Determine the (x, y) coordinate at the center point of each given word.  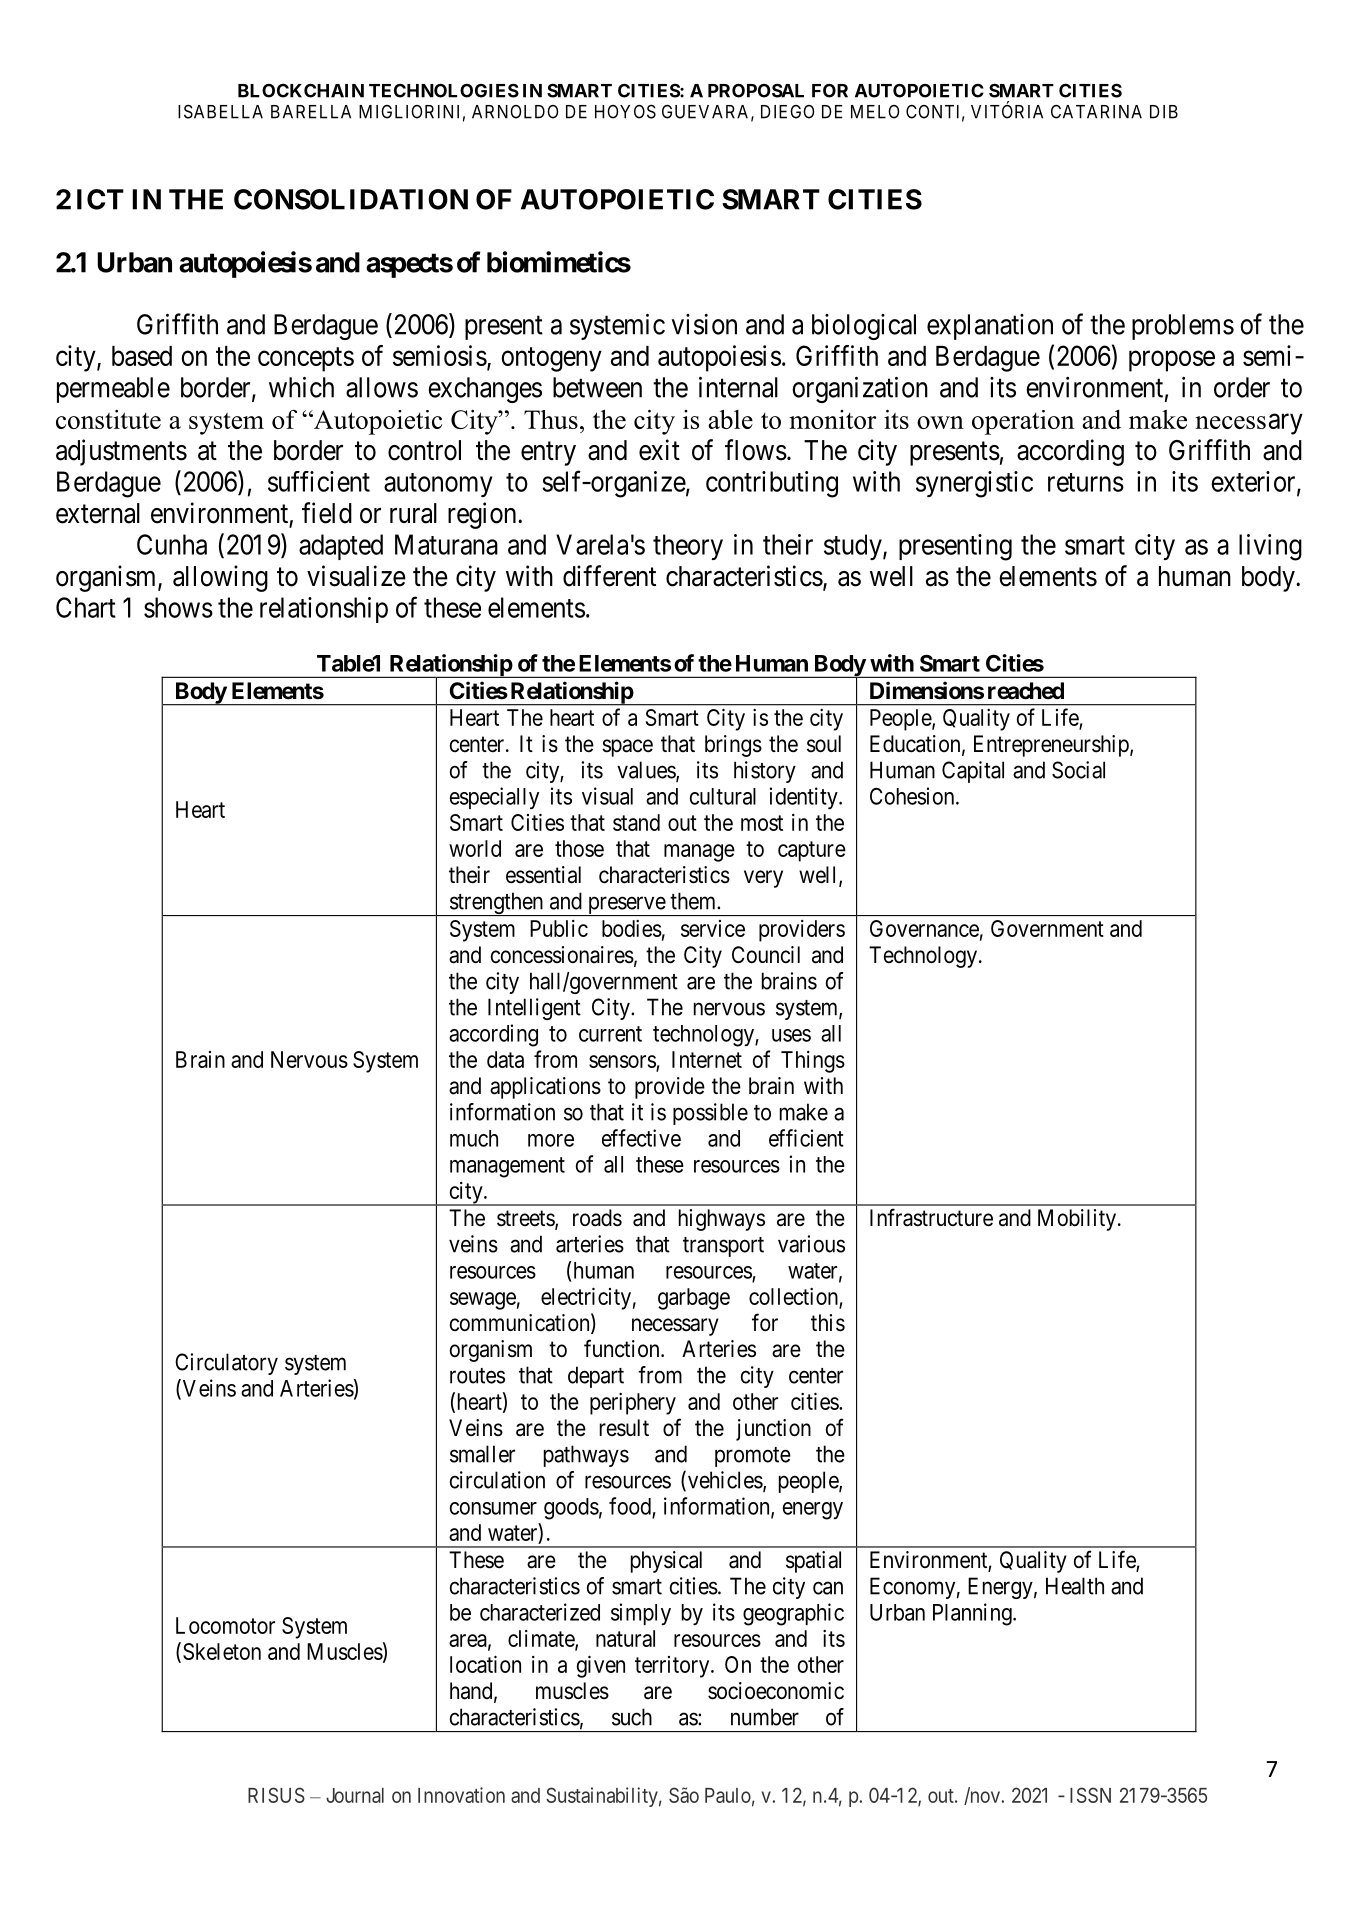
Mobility (1077, 1220)
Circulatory (226, 1364)
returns (1086, 482)
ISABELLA (220, 111)
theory (688, 547)
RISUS (276, 1795)
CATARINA (1096, 111)
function (623, 1348)
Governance (924, 928)
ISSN (1090, 1795)
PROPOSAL (756, 90)
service (713, 928)
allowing (220, 578)
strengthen (496, 904)
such (632, 1717)
